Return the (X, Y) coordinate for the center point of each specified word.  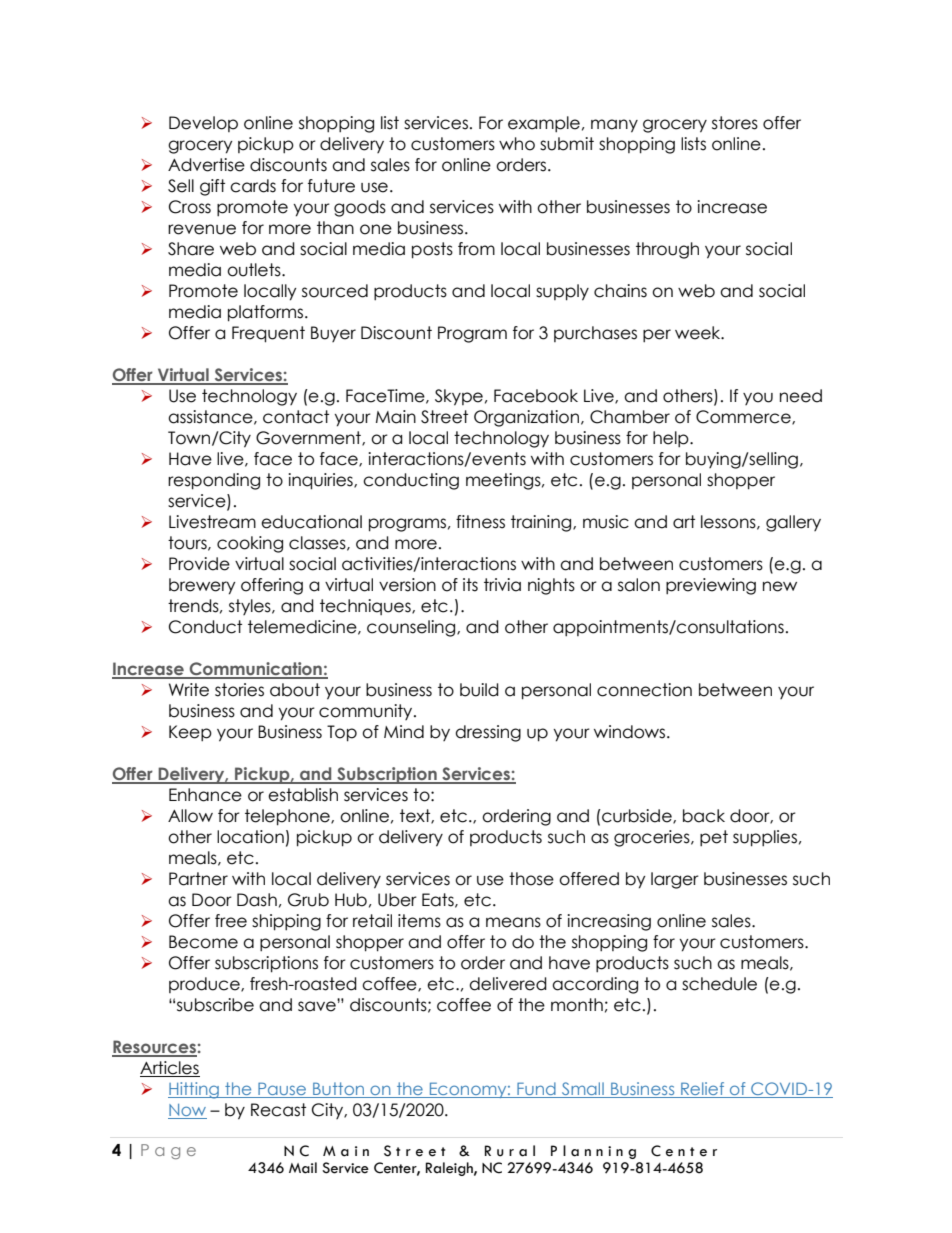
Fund (536, 1090)
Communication (255, 670)
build (479, 690)
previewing (711, 586)
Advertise (206, 165)
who (517, 144)
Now (187, 1111)
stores (735, 123)
